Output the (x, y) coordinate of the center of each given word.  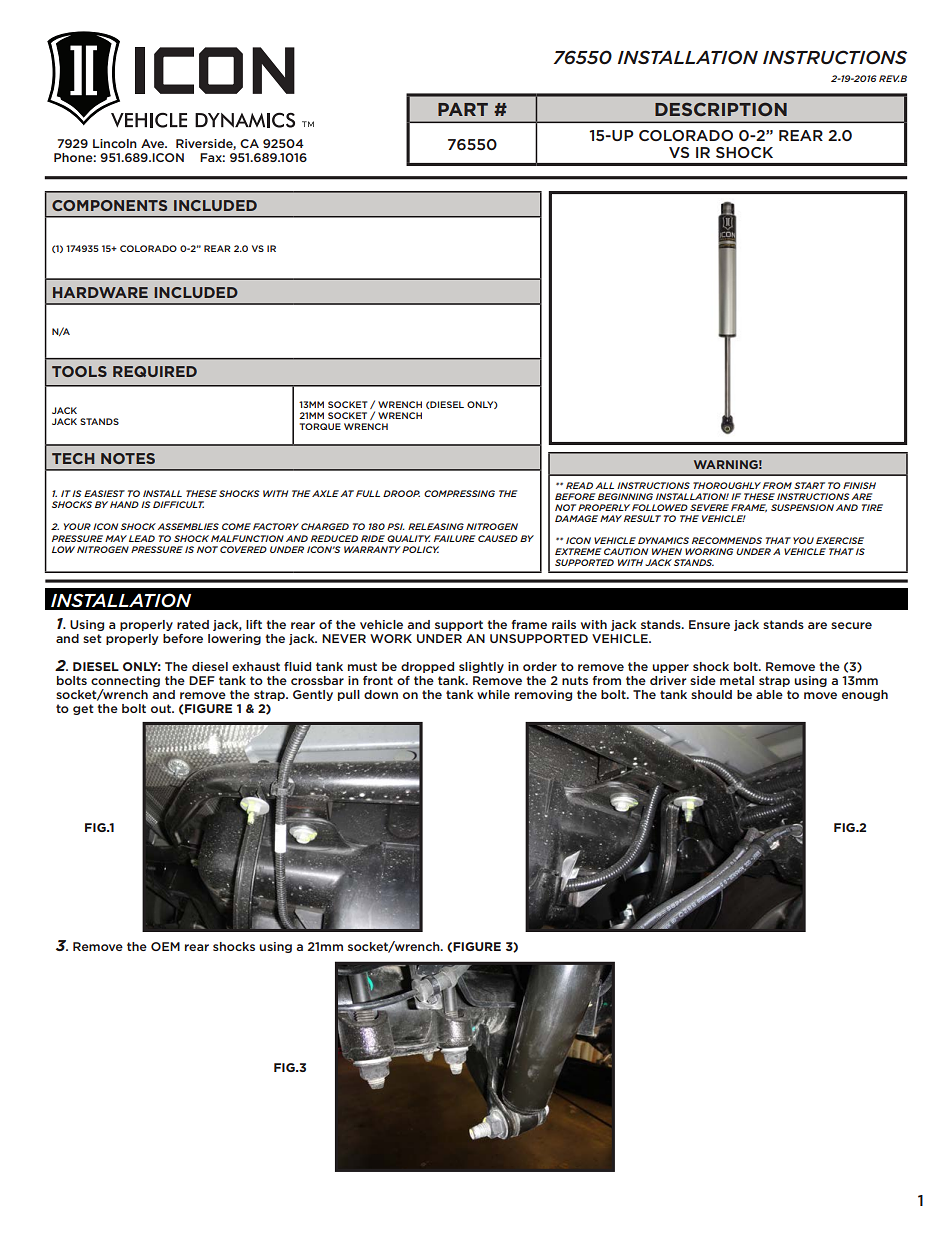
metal (737, 680)
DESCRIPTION (721, 109)
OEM (165, 946)
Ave (154, 143)
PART (463, 109)
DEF (202, 680)
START (809, 485)
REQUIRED (155, 371)
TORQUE (320, 426)
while (493, 694)
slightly (481, 667)
